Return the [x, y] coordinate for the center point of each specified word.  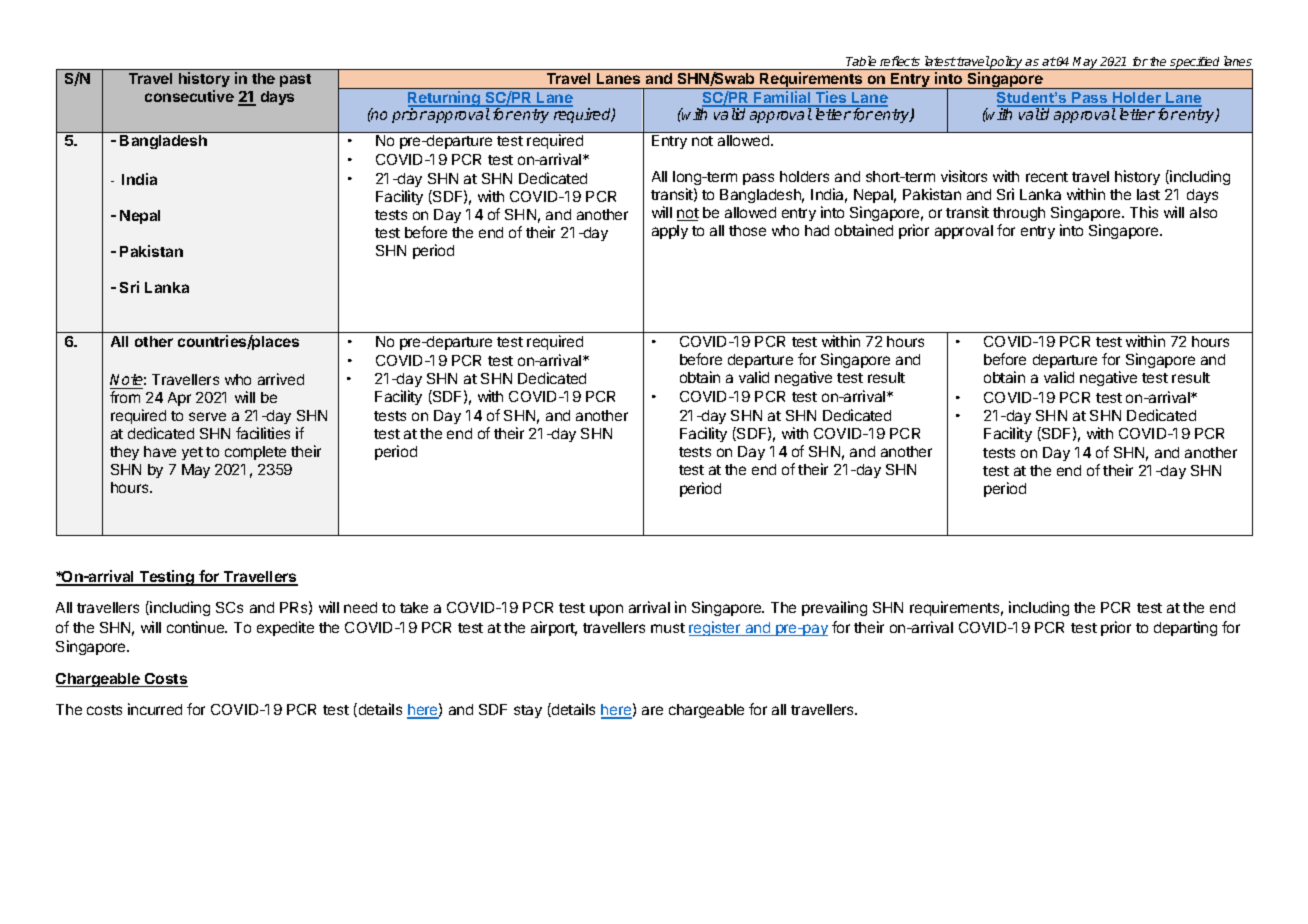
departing [1185, 628]
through [1019, 214]
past [295, 80]
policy [1007, 63]
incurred [155, 709]
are [652, 710]
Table [861, 61]
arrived [281, 379]
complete [255, 453]
